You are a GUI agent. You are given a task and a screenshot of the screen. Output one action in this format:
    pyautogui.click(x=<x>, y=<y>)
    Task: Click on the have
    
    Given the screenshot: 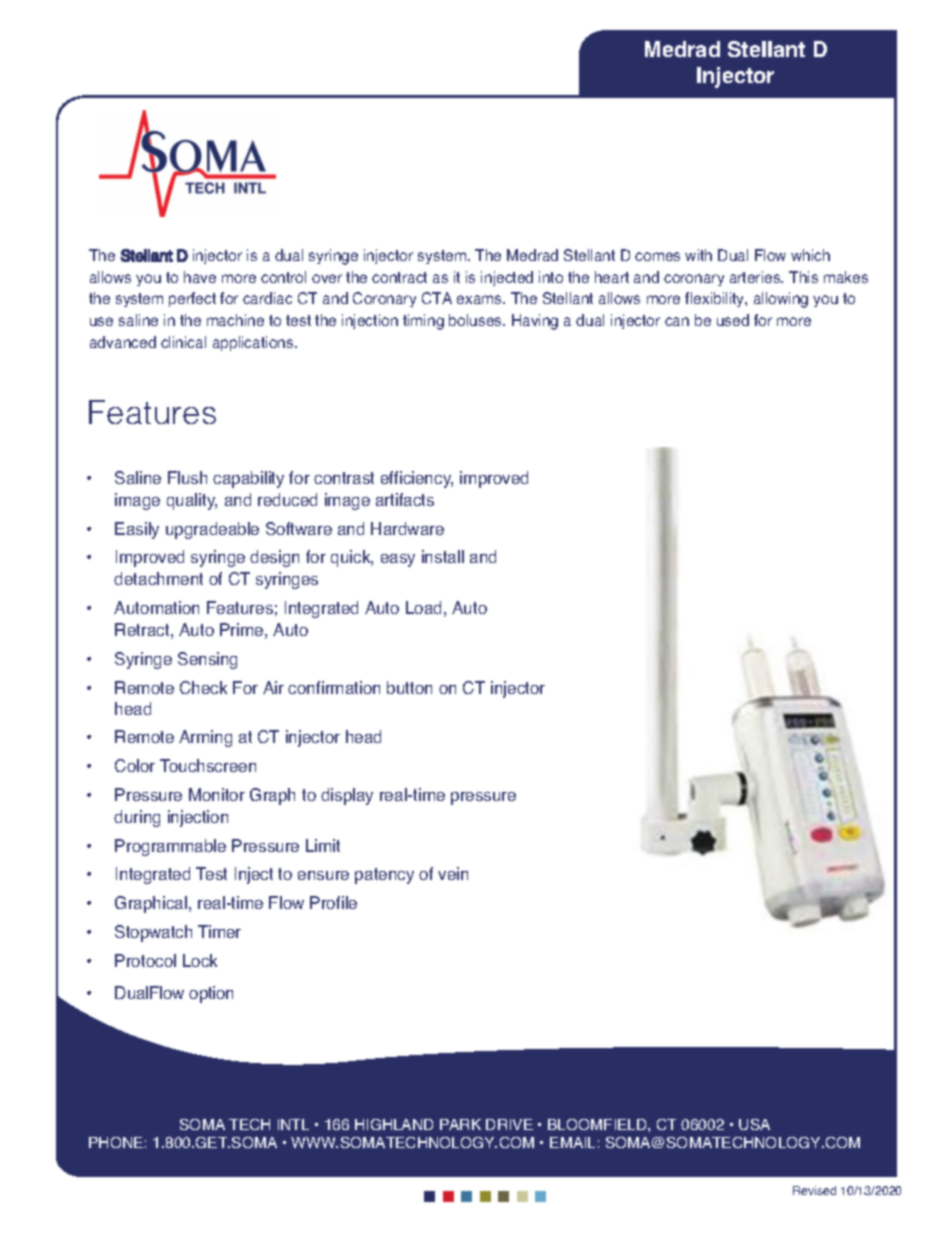 What is the action you would take?
    pyautogui.click(x=200, y=277)
